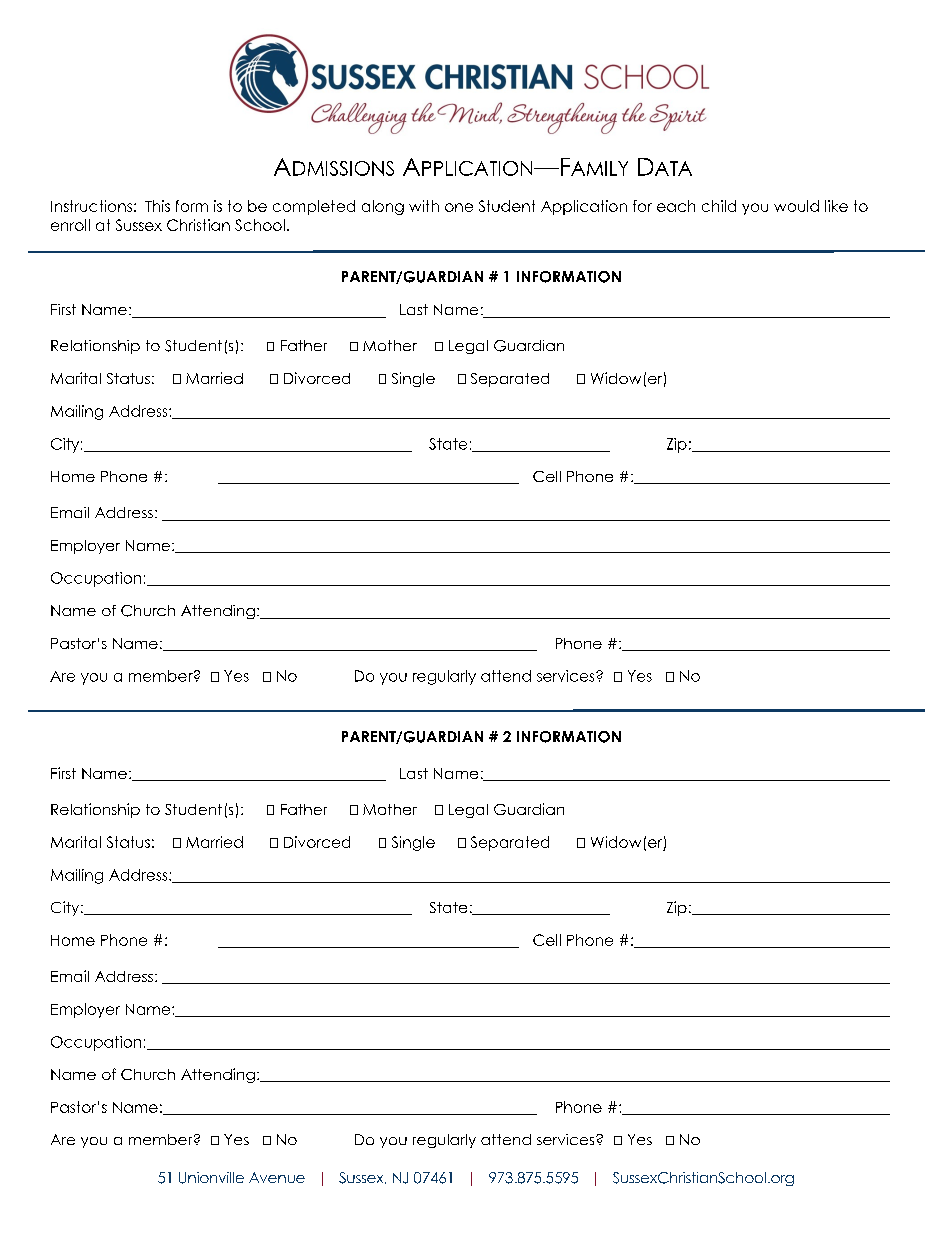  What do you see at coordinates (277, 1177) in the screenshot?
I see `Avenue` at bounding box center [277, 1177].
